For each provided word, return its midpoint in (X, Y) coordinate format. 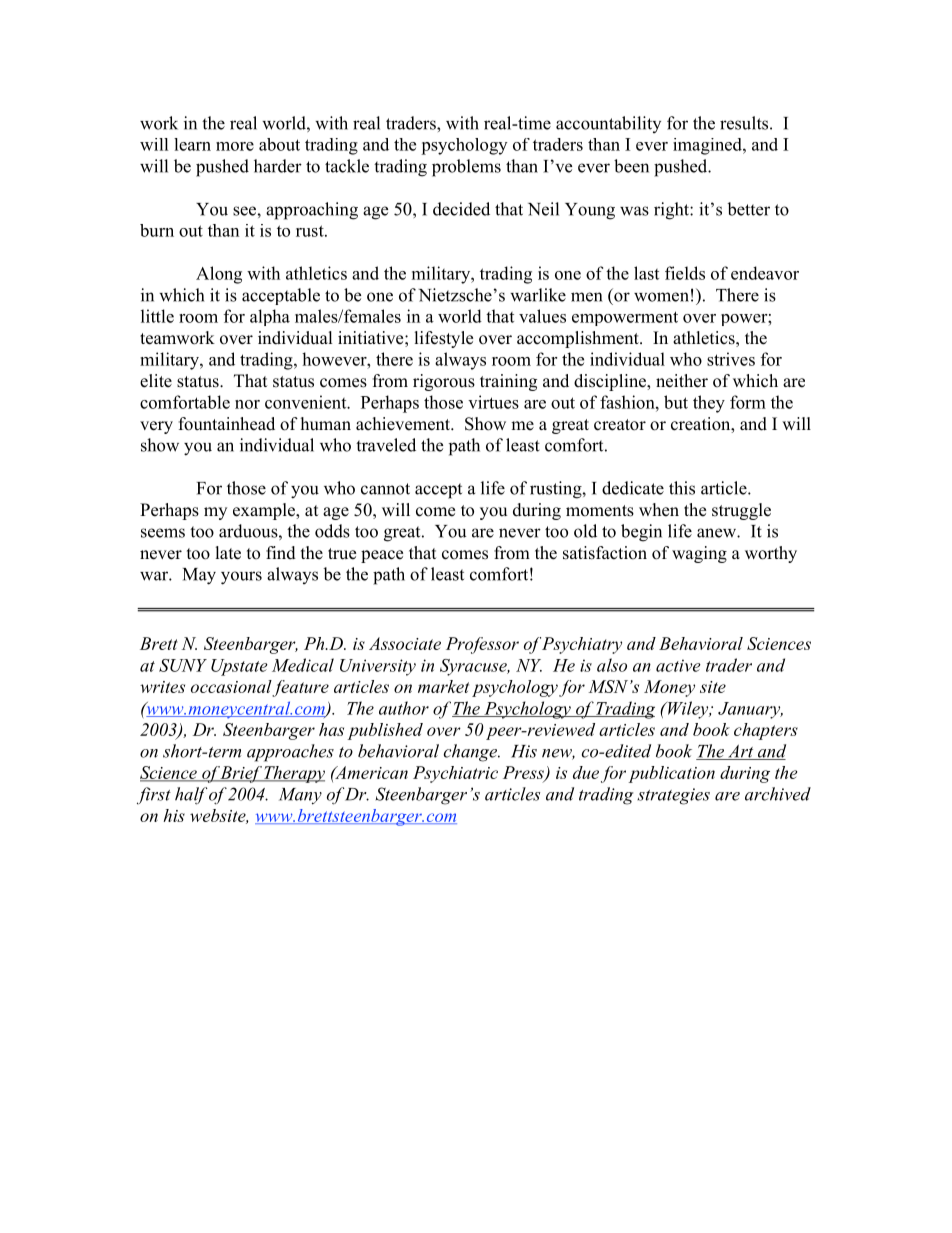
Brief (241, 774)
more (235, 146)
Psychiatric (455, 774)
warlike (538, 295)
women (661, 297)
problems (466, 168)
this (682, 488)
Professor (482, 645)
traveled (386, 445)
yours (241, 578)
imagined (708, 146)
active (678, 665)
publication (672, 774)
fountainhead (227, 424)
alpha (270, 317)
